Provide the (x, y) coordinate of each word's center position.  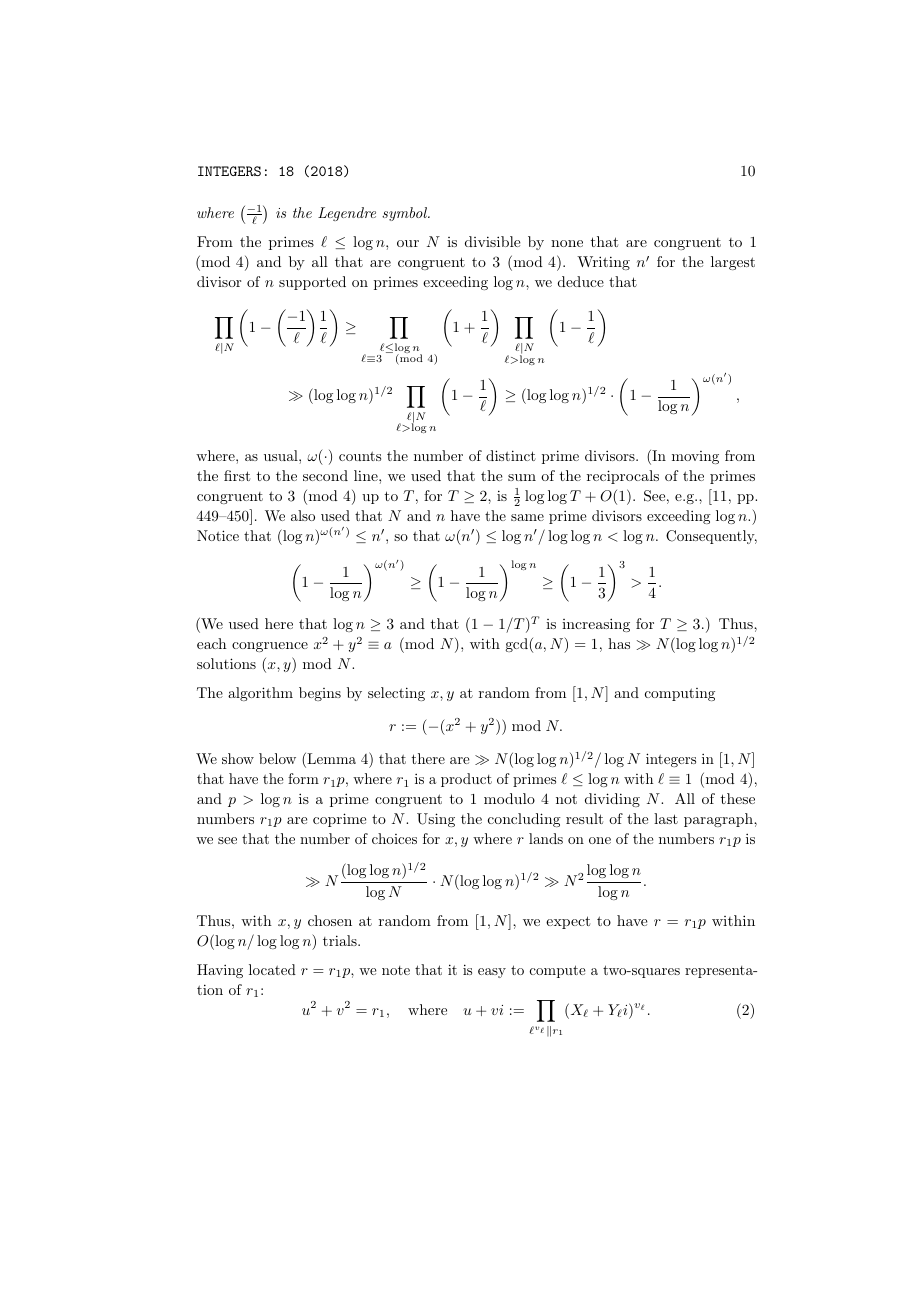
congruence (270, 647)
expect (568, 922)
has (619, 643)
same (527, 517)
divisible (493, 241)
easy (492, 973)
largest (733, 263)
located (272, 969)
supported (312, 283)
